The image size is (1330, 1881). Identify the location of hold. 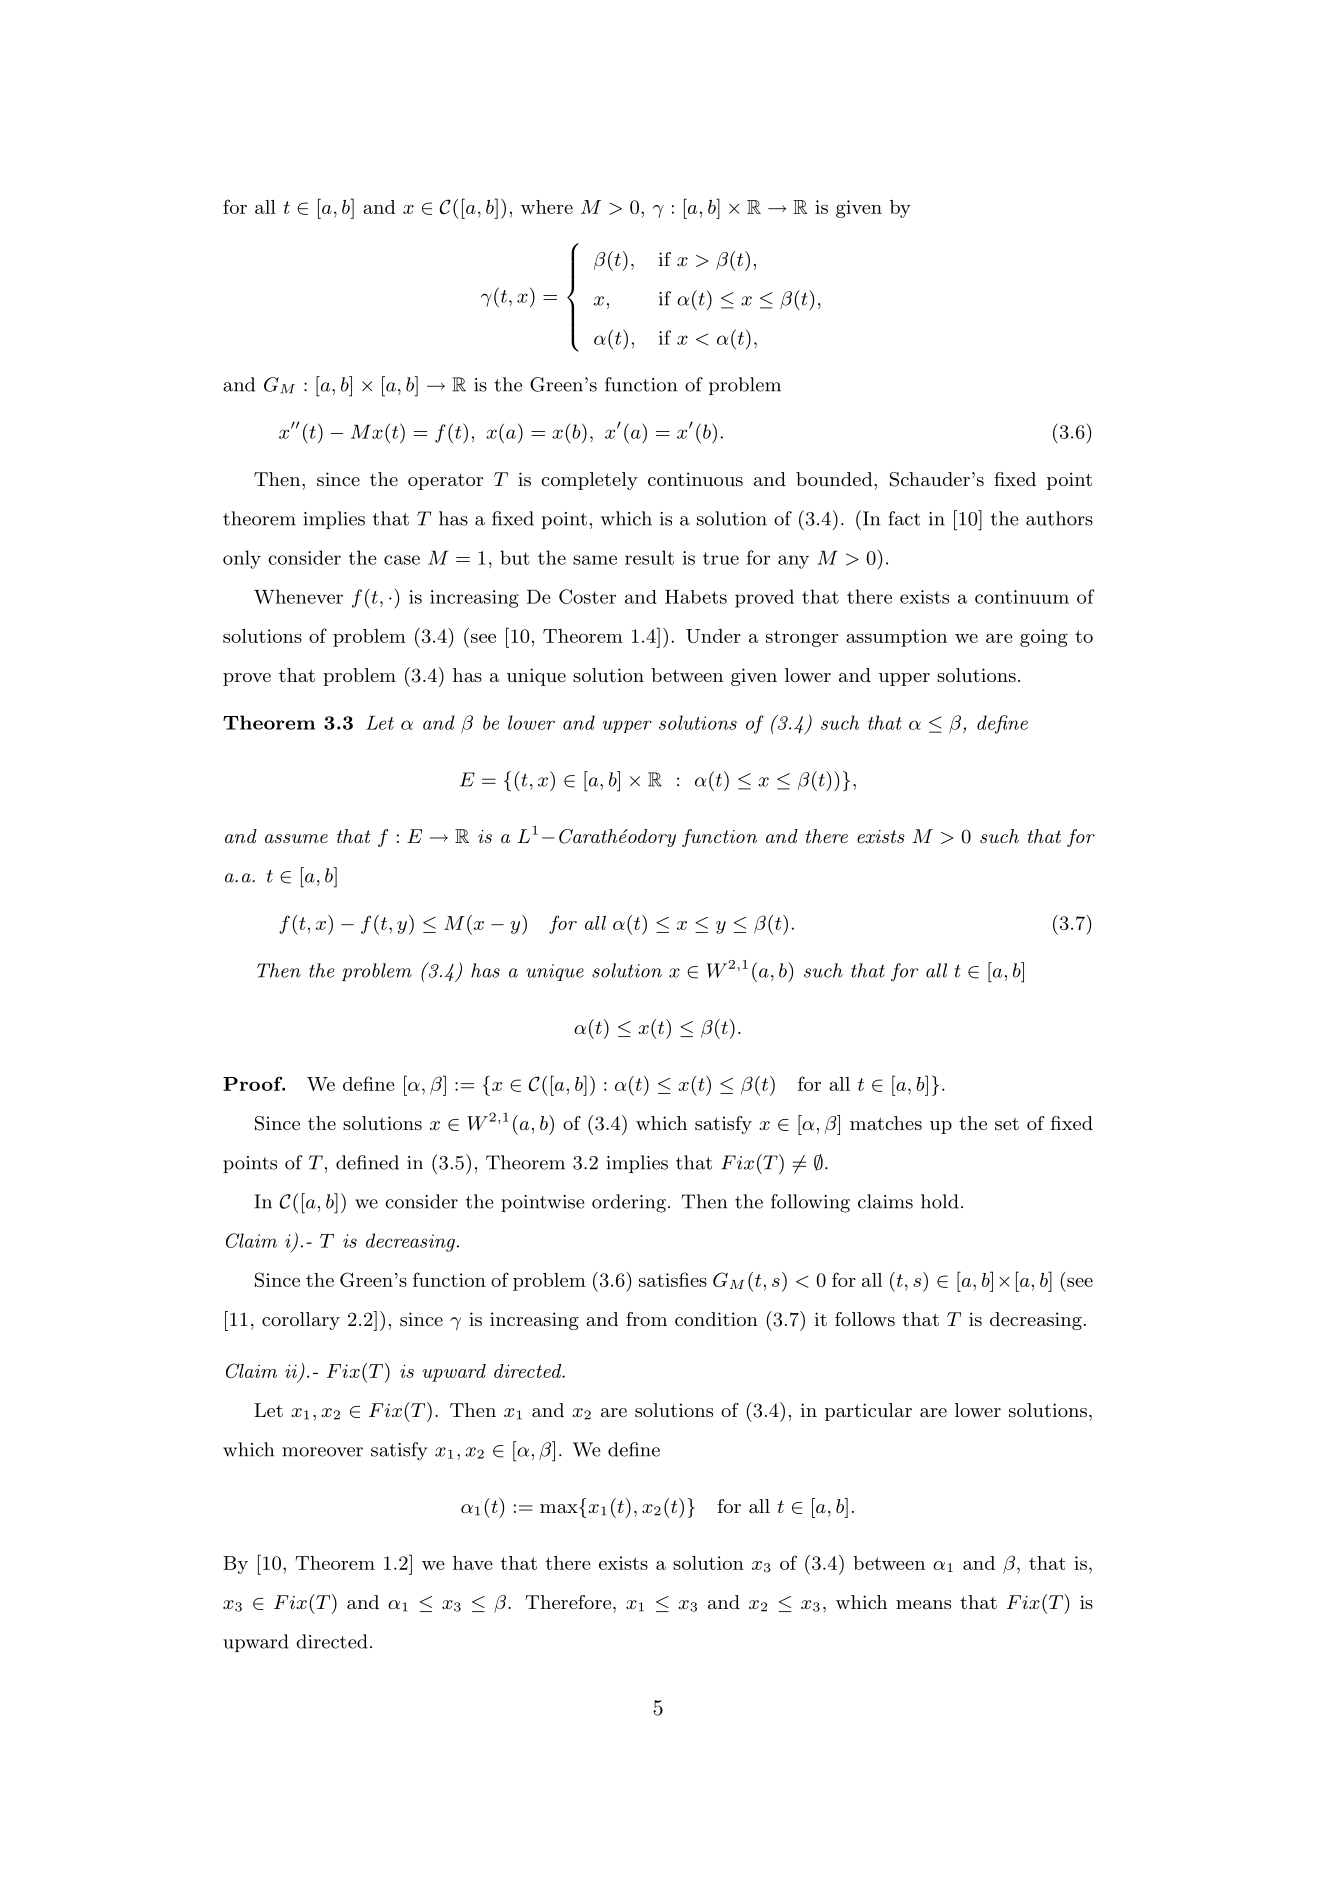
(940, 1201).
